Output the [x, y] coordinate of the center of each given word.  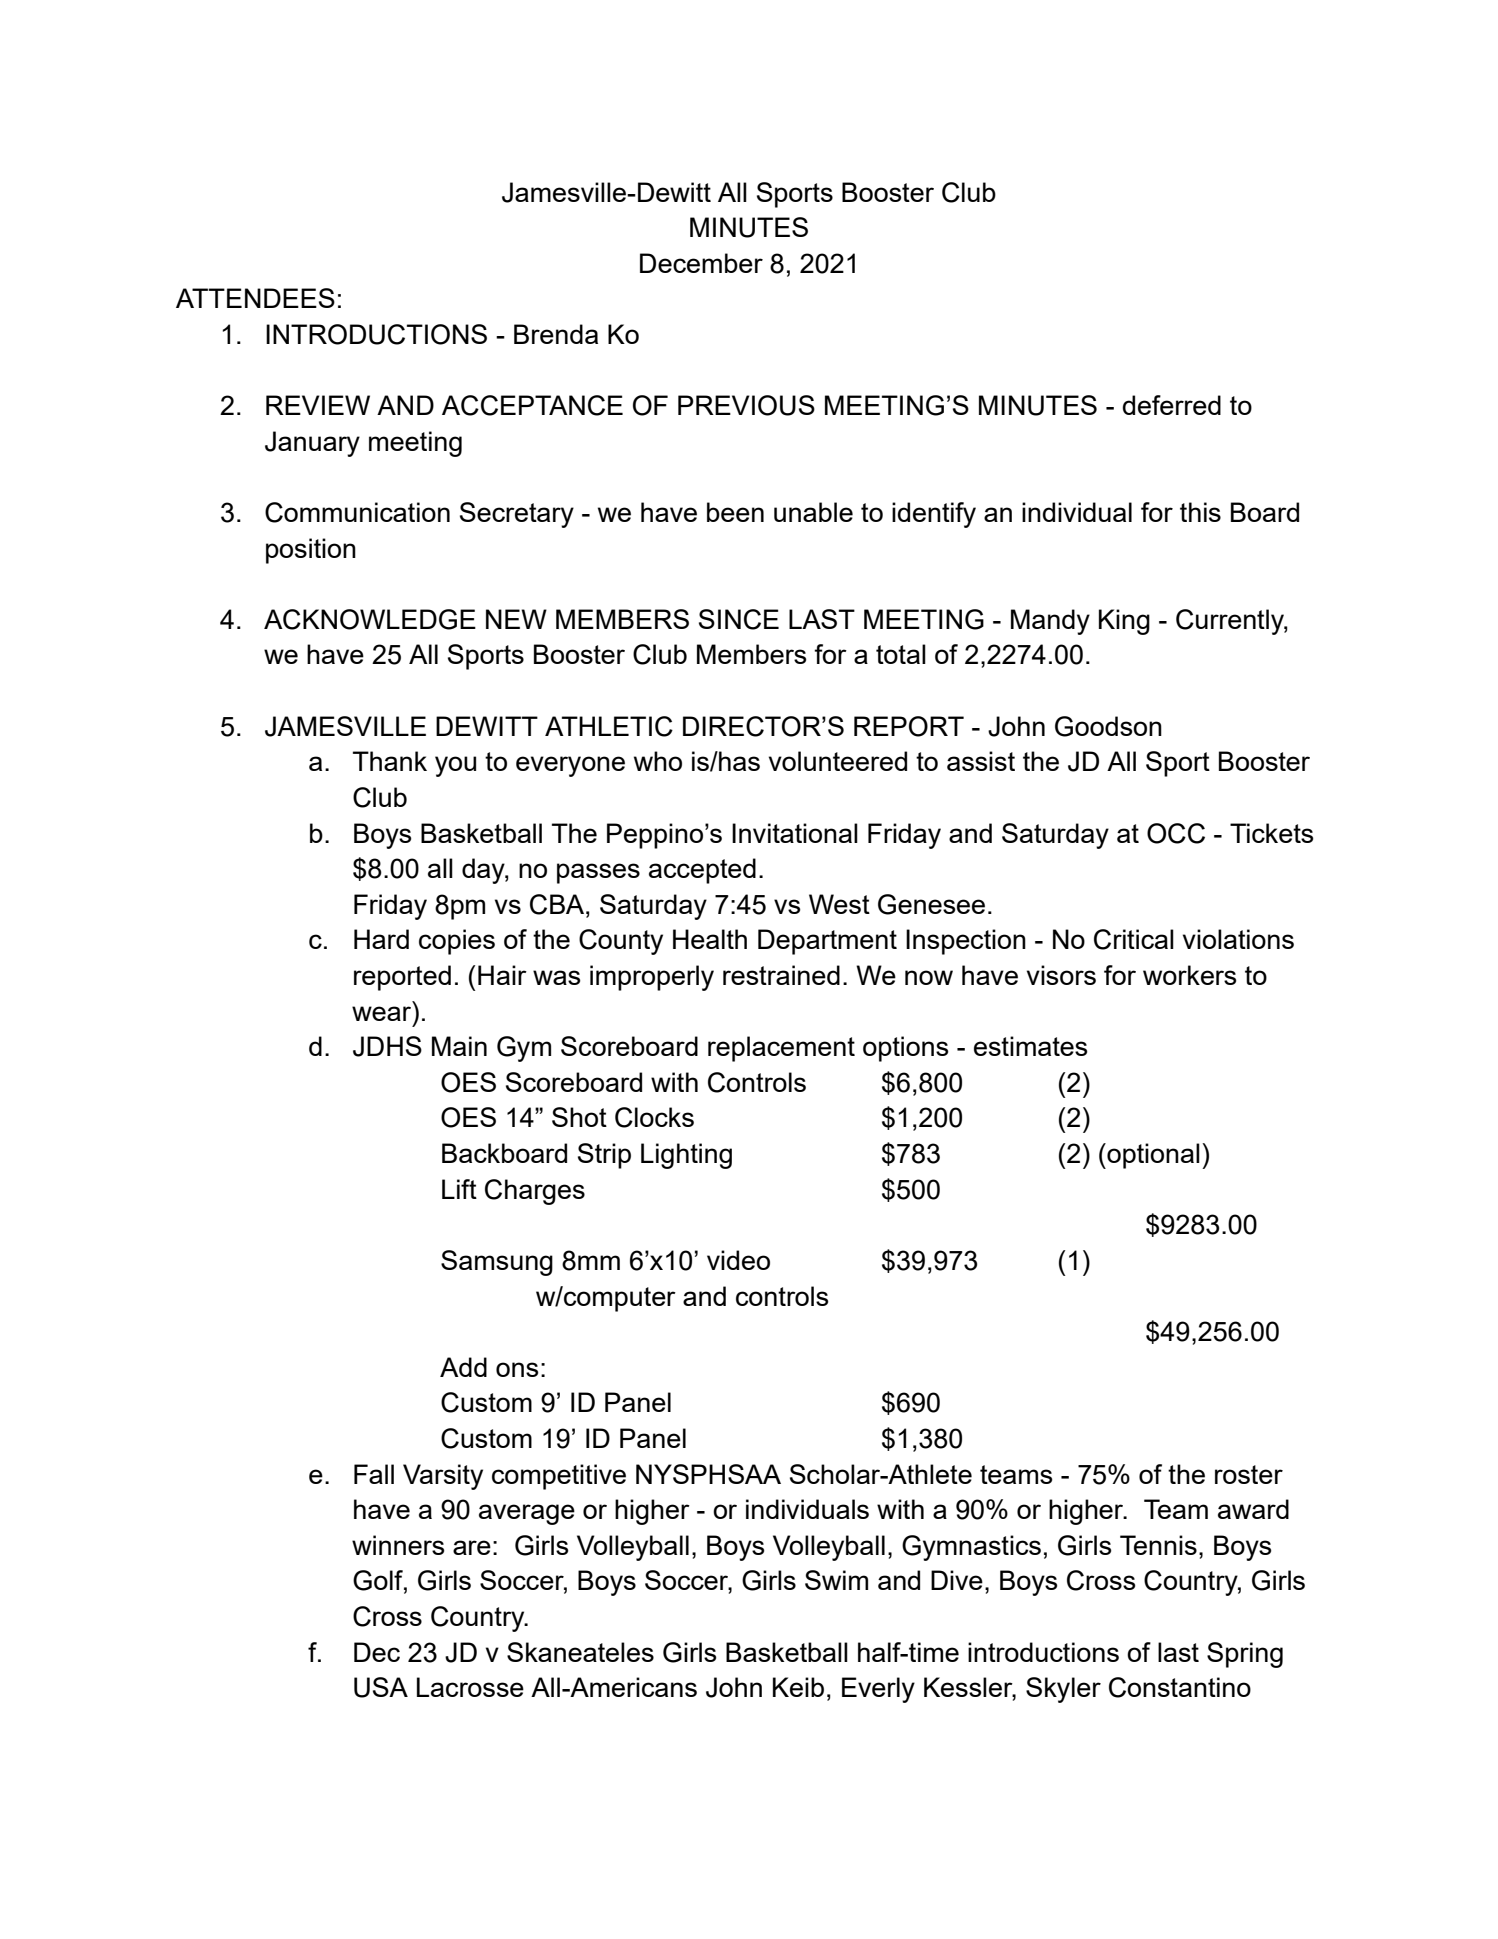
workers [1190, 975]
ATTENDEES [255, 298]
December [701, 263]
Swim [836, 1580]
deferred [1172, 405]
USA [381, 1687]
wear [381, 1013]
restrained [781, 975]
